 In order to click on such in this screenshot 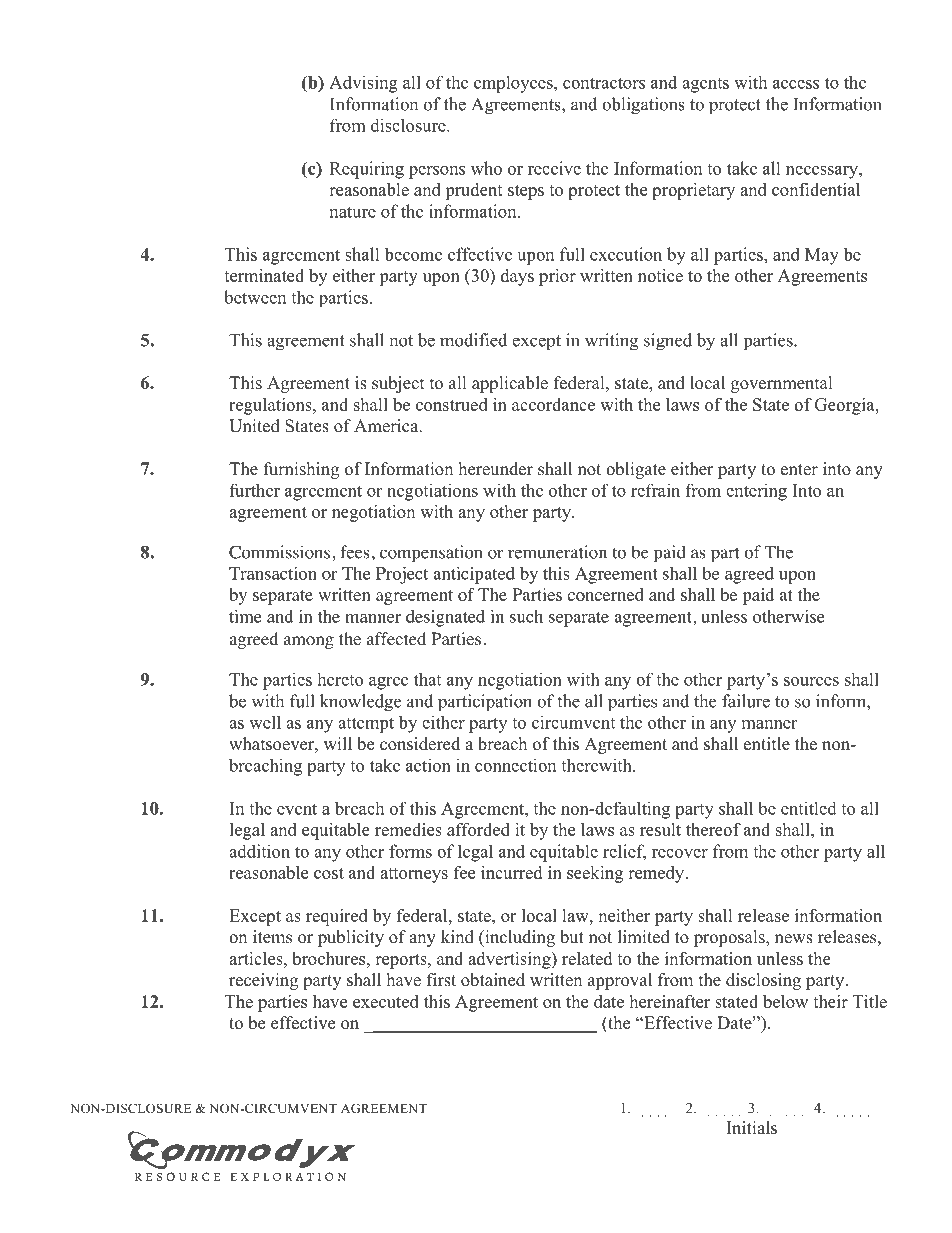, I will do `click(526, 616)`.
